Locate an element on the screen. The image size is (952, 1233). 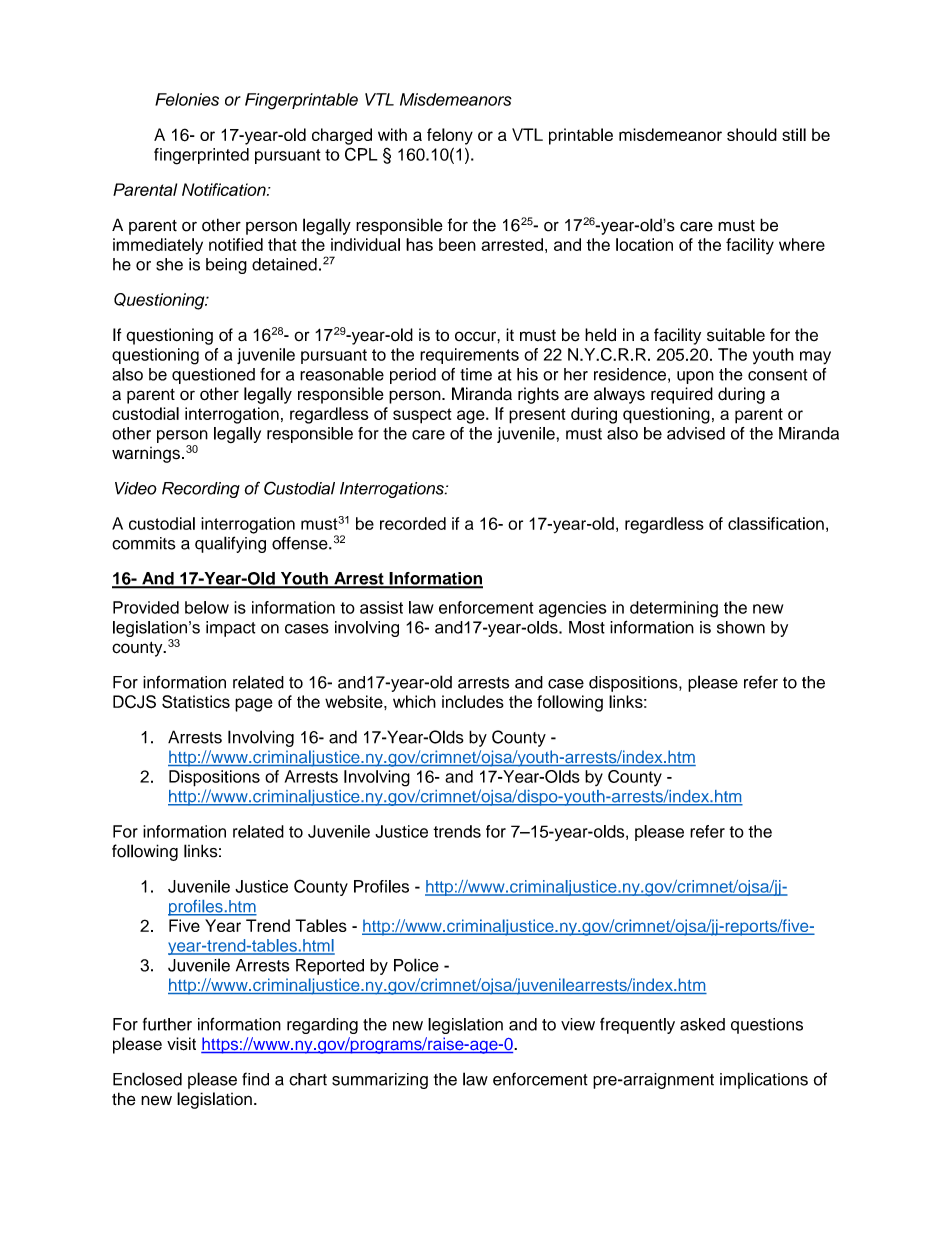
Recording is located at coordinates (201, 490).
